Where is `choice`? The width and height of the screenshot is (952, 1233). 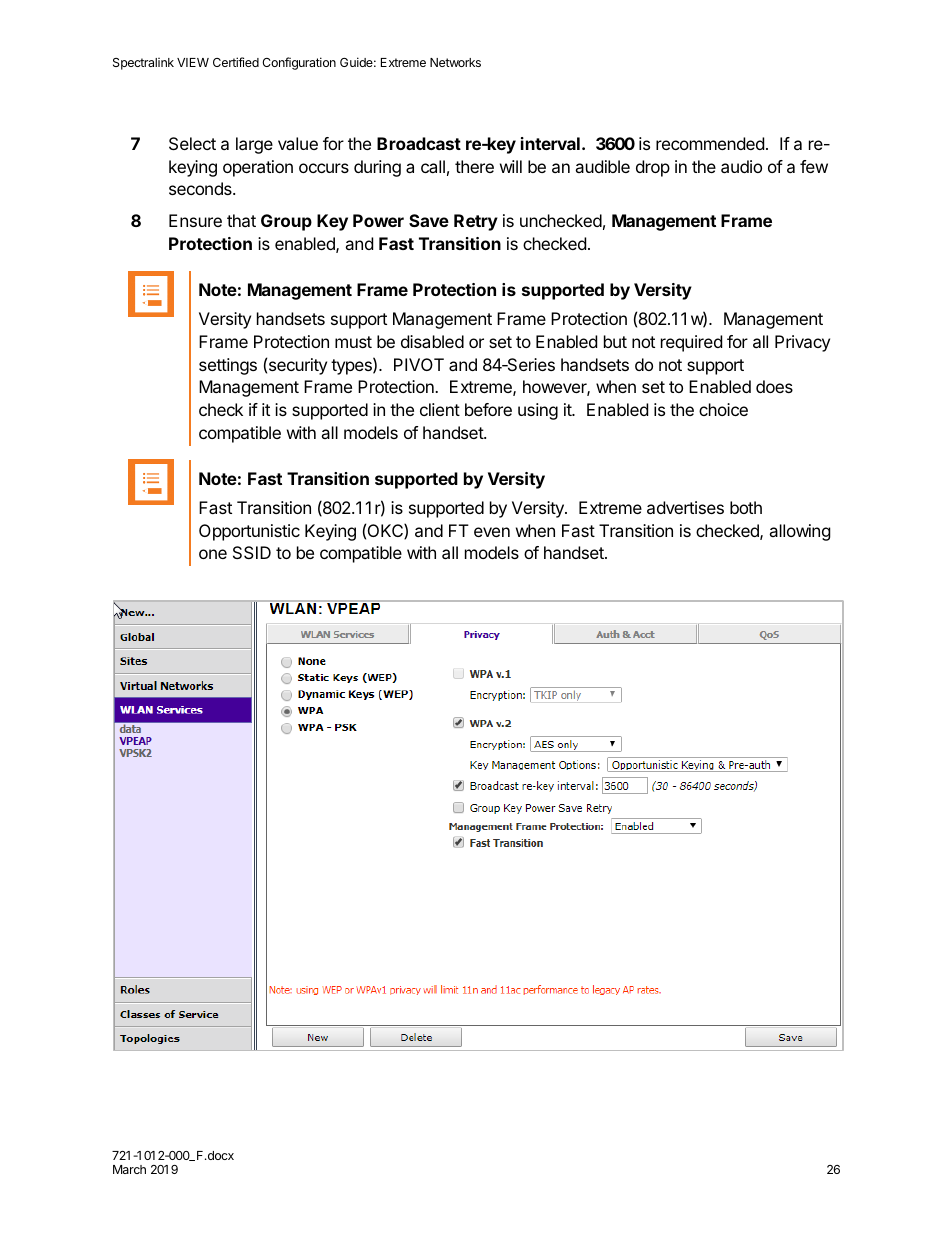
choice is located at coordinates (723, 409).
